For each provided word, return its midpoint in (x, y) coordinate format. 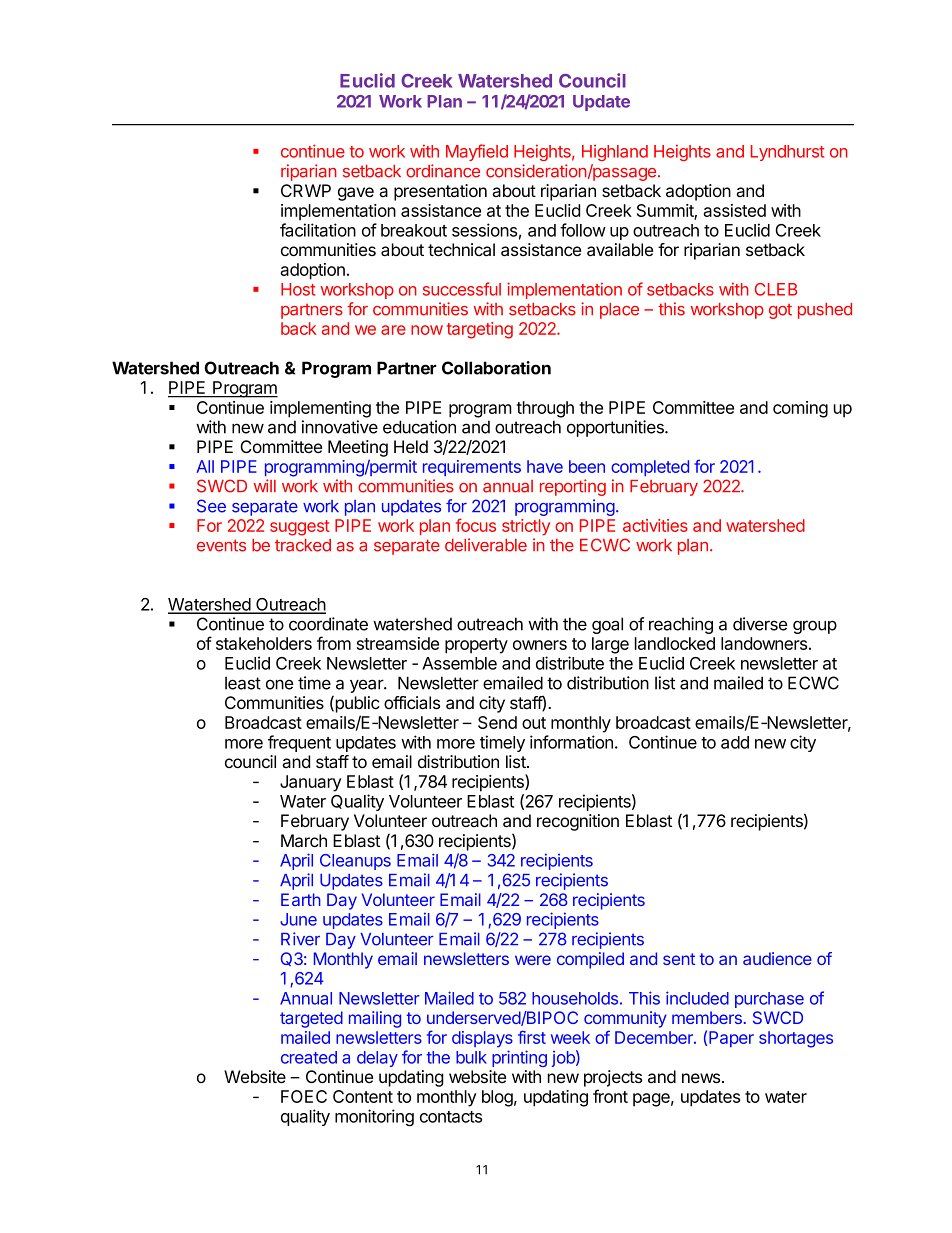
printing (519, 1058)
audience (777, 958)
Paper (731, 1039)
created (309, 1057)
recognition (578, 822)
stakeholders (264, 643)
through (545, 409)
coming (800, 409)
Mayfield (477, 152)
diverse (760, 624)
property (476, 646)
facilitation (318, 230)
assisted (734, 210)
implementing (320, 409)
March (304, 841)
